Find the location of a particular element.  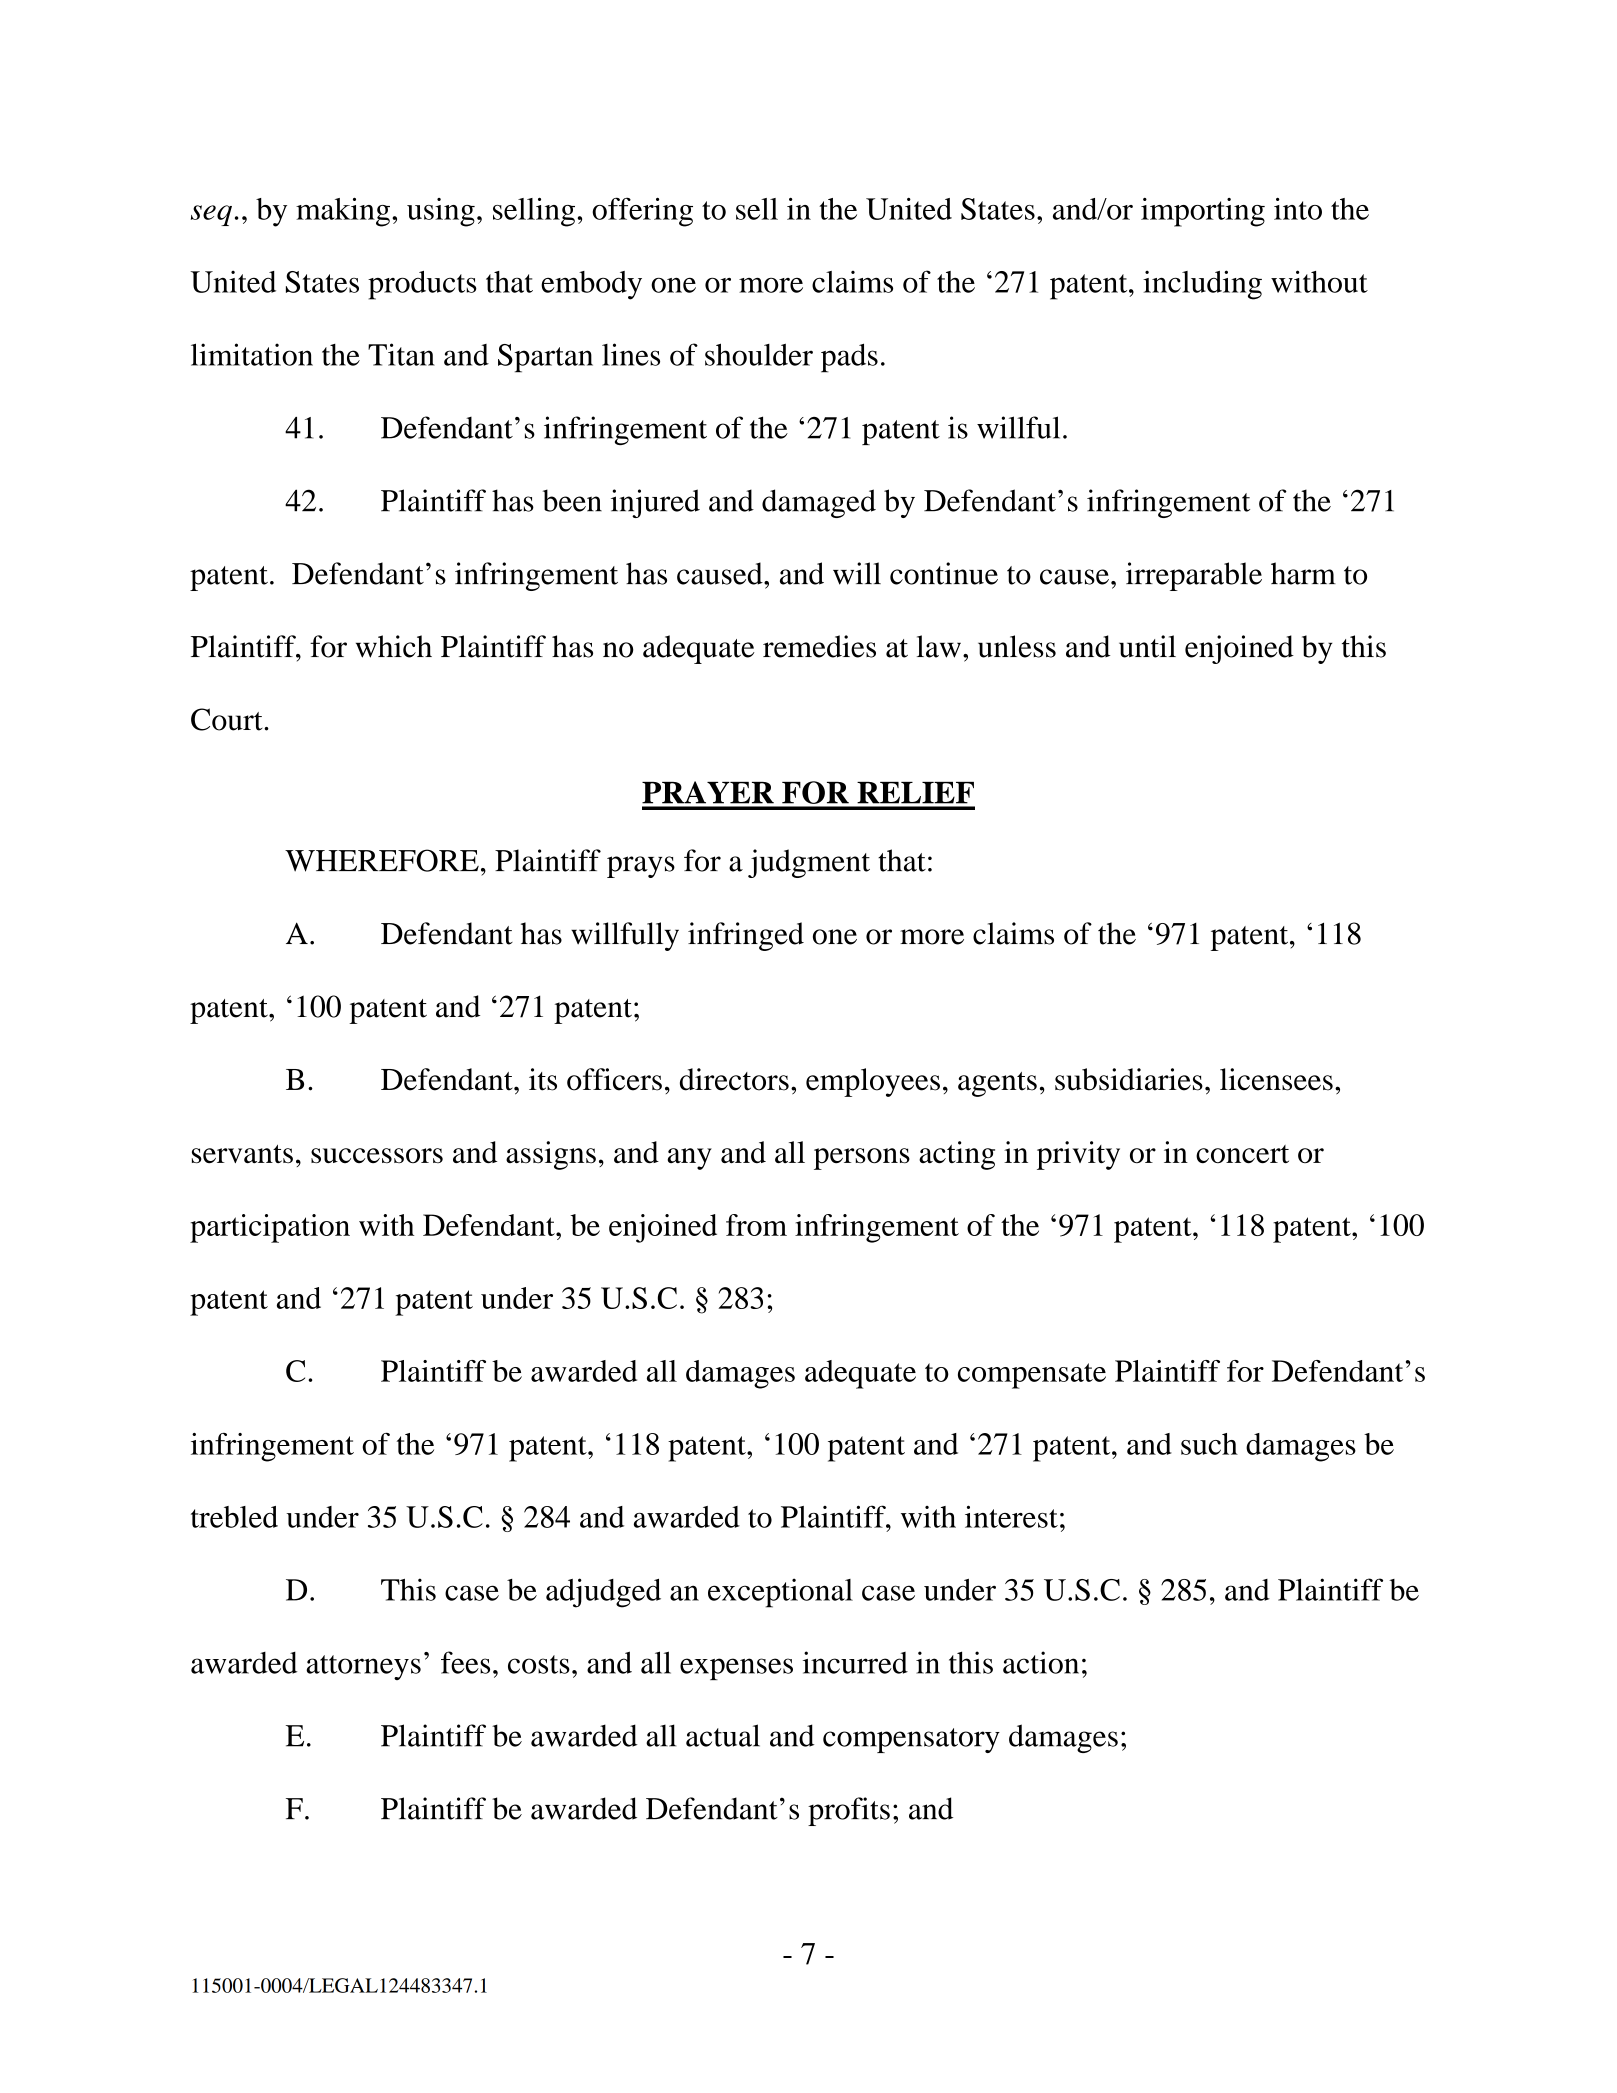

remedies is located at coordinates (819, 646).
